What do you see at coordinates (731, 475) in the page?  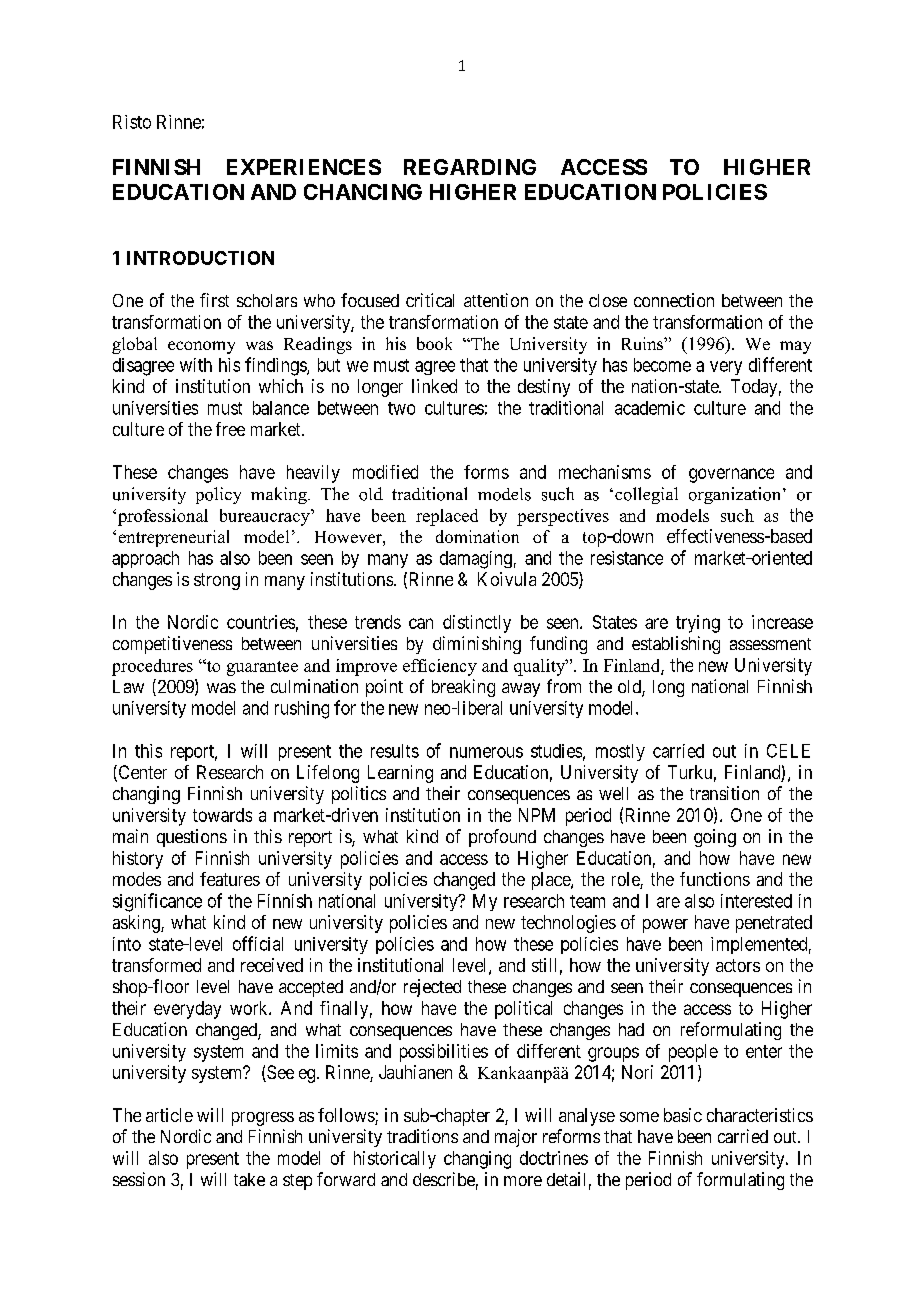 I see `governance` at bounding box center [731, 475].
